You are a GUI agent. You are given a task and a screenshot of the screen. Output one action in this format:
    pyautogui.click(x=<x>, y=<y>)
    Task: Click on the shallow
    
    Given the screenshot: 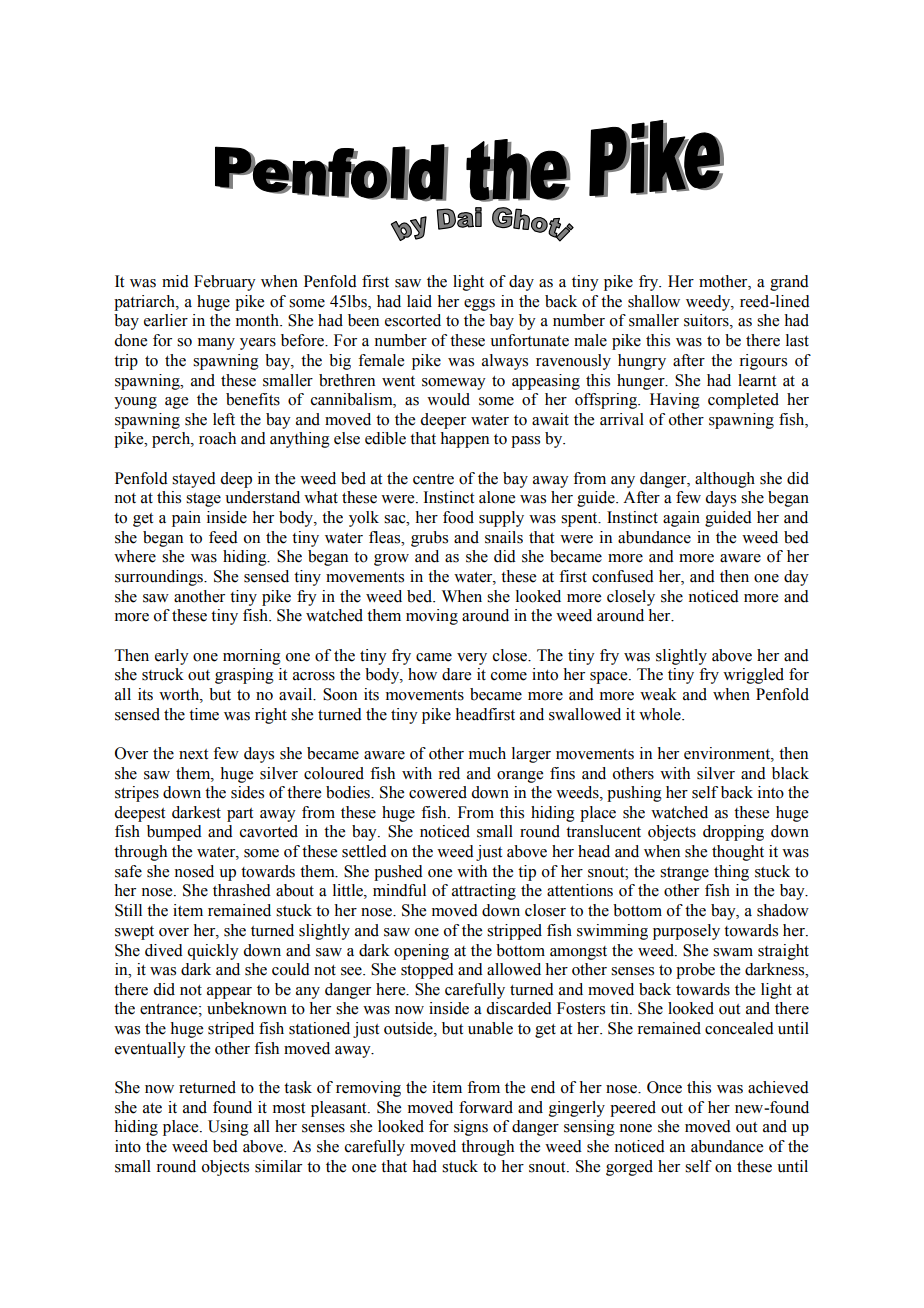 What is the action you would take?
    pyautogui.click(x=654, y=301)
